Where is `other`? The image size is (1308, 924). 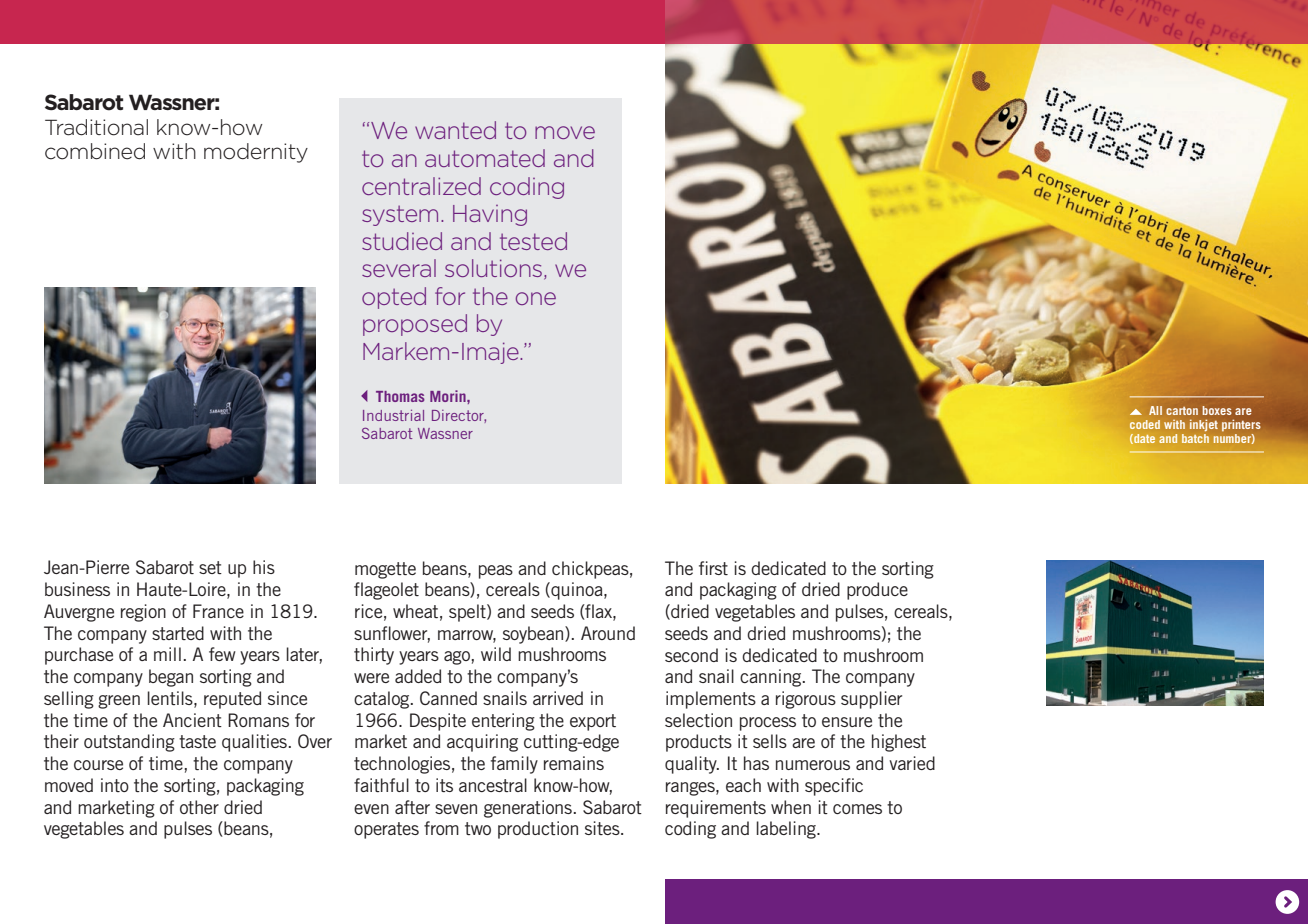 other is located at coordinates (199, 807).
